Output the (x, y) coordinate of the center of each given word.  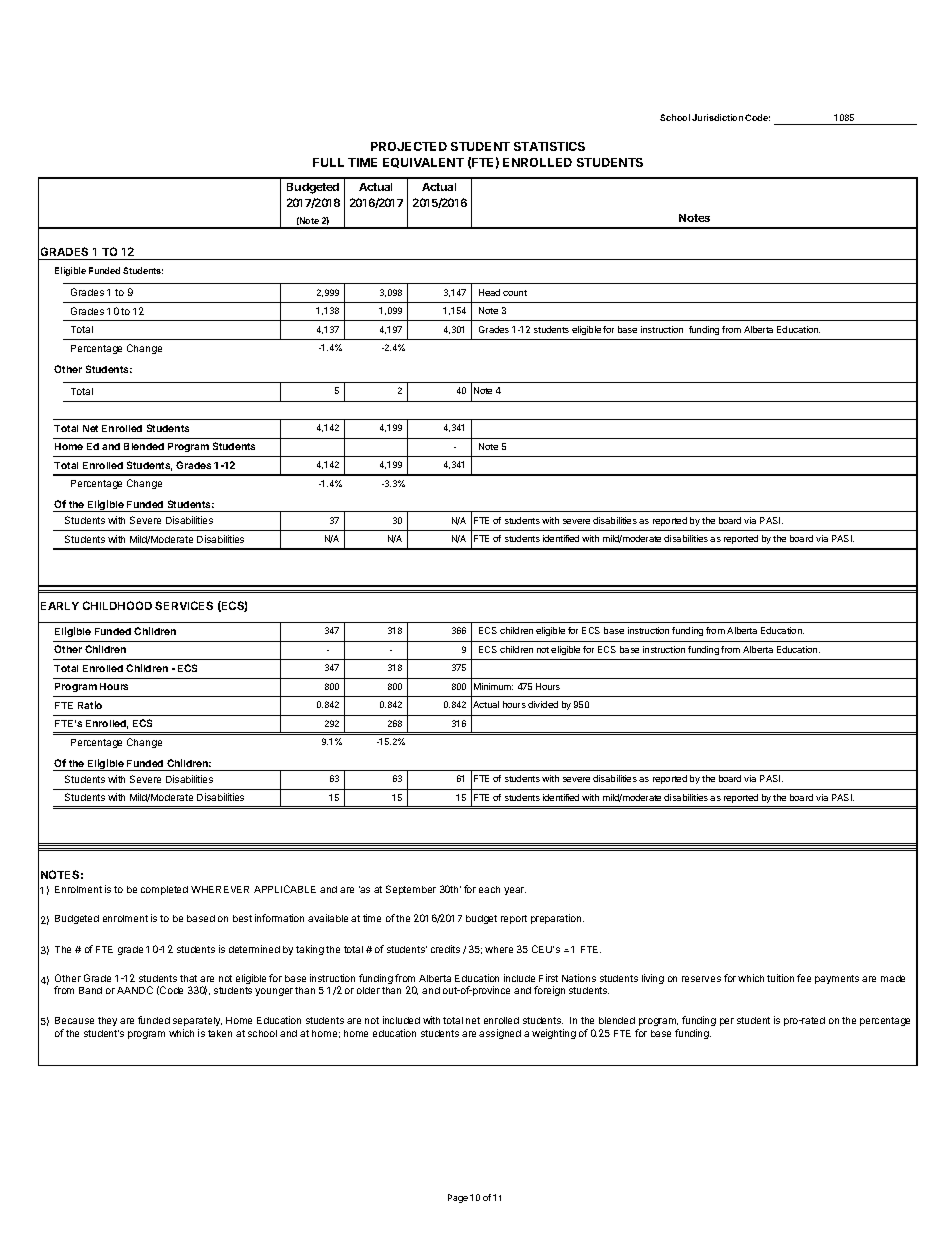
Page (458, 1198)
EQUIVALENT (423, 163)
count (515, 293)
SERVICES (184, 605)
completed (164, 890)
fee (804, 978)
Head (489, 292)
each (489, 889)
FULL (328, 162)
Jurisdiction (717, 117)
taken (220, 1033)
